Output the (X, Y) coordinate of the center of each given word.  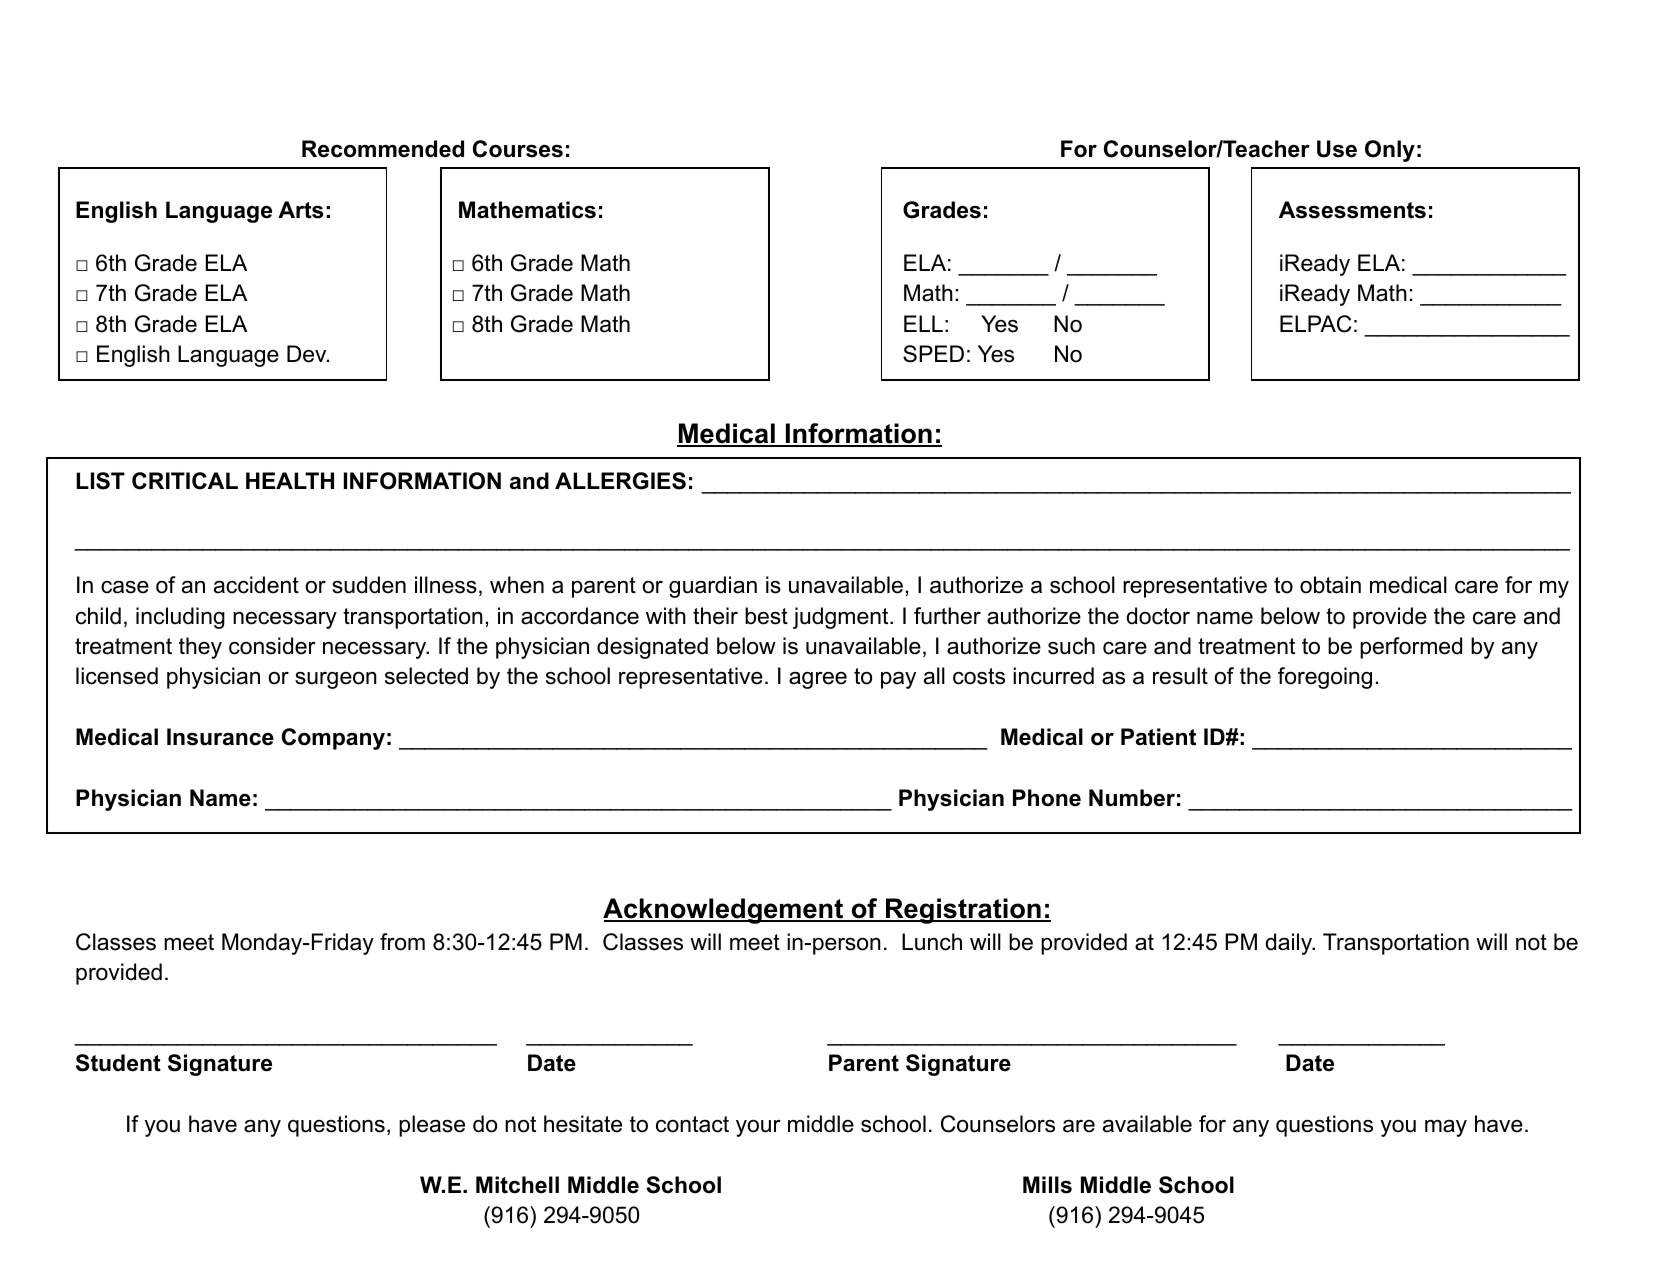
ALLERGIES (620, 481)
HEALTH (290, 480)
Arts (300, 210)
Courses (518, 149)
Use (1337, 149)
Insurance (220, 737)
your (758, 1128)
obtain (1330, 585)
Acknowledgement (724, 911)
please (432, 1126)
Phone (1047, 798)
